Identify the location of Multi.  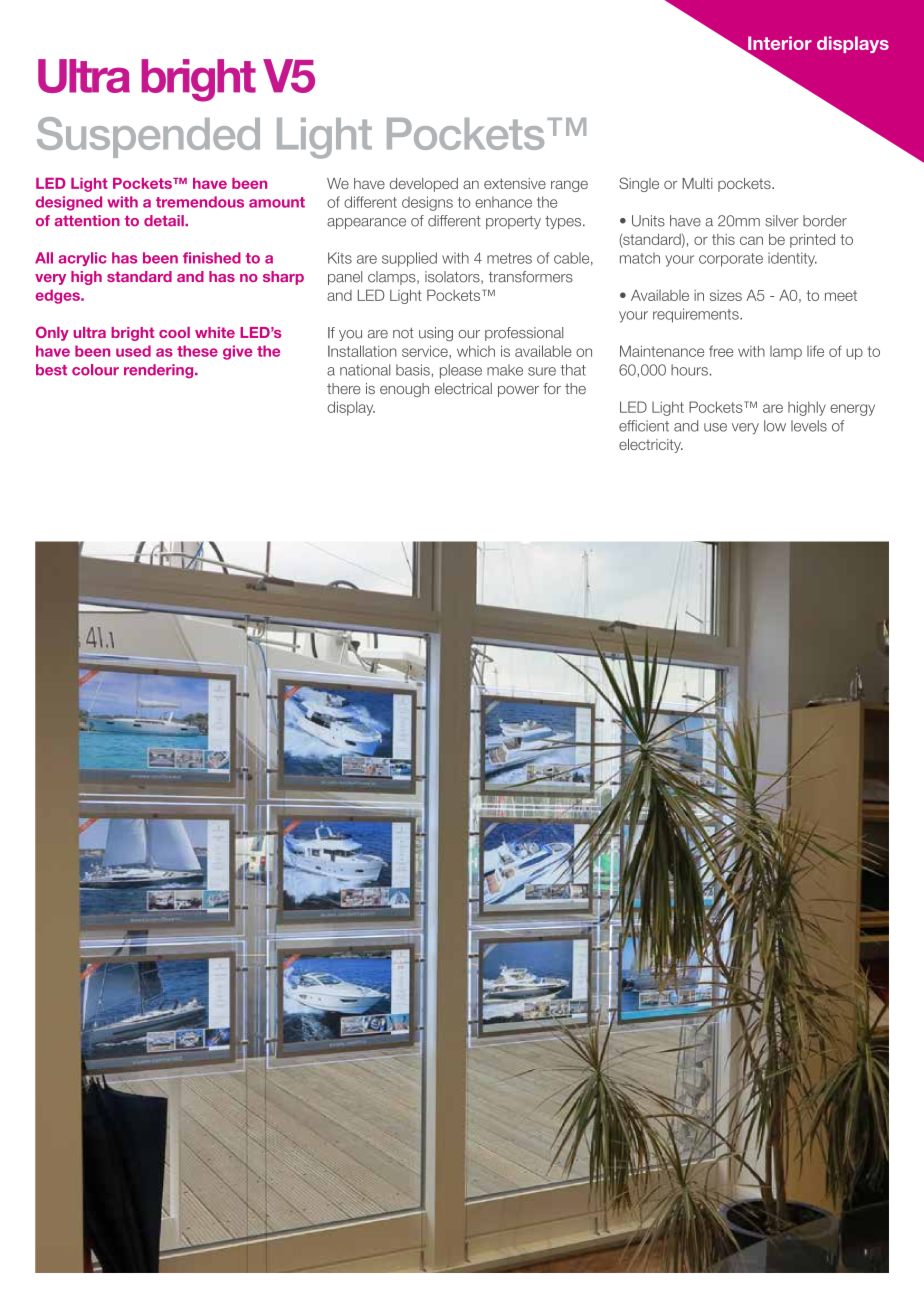
(697, 183).
